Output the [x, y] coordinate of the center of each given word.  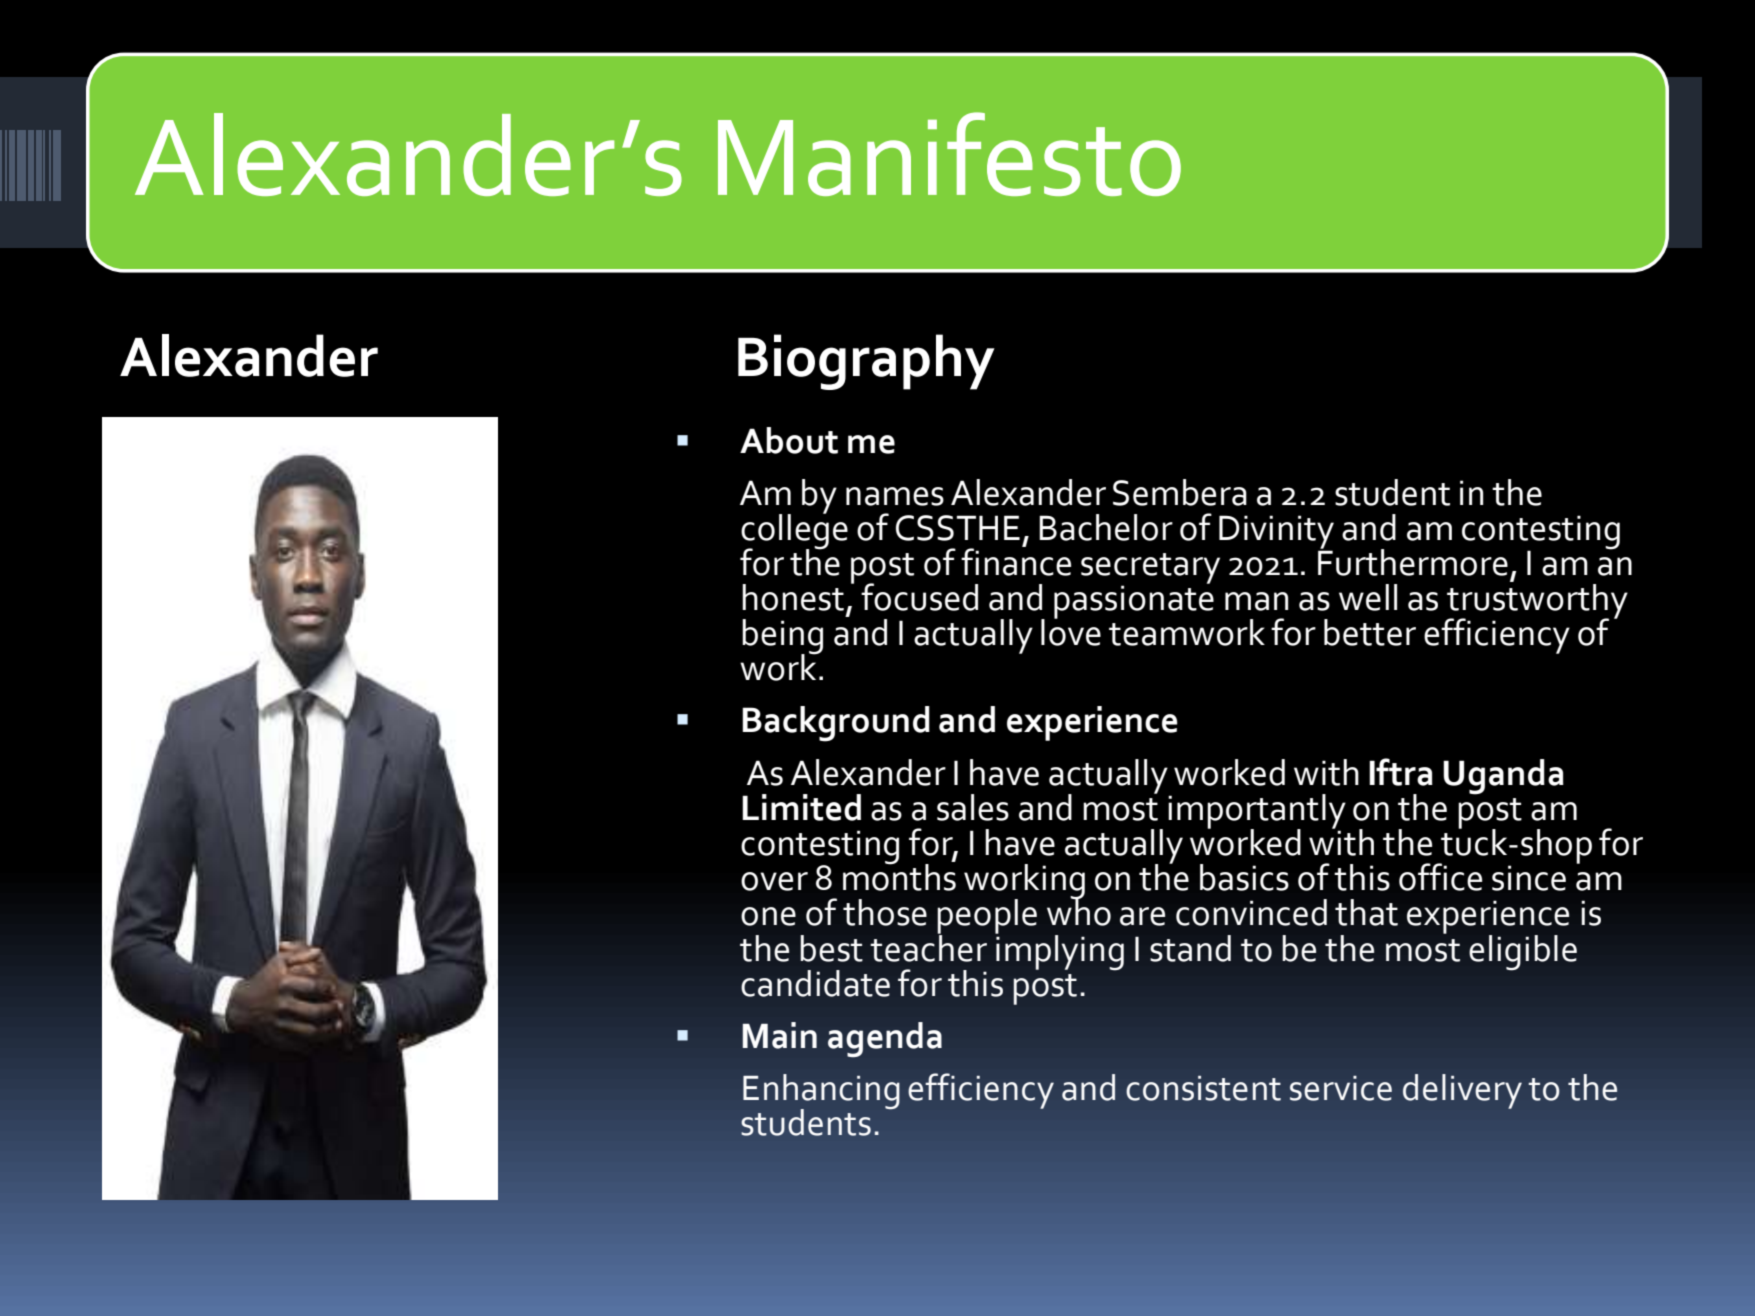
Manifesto [949, 154]
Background [836, 724]
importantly [1257, 812]
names [895, 496]
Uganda [1503, 777]
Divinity [1276, 533]
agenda [885, 1040]
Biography [866, 362]
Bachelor [1106, 527]
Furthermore [1413, 561]
